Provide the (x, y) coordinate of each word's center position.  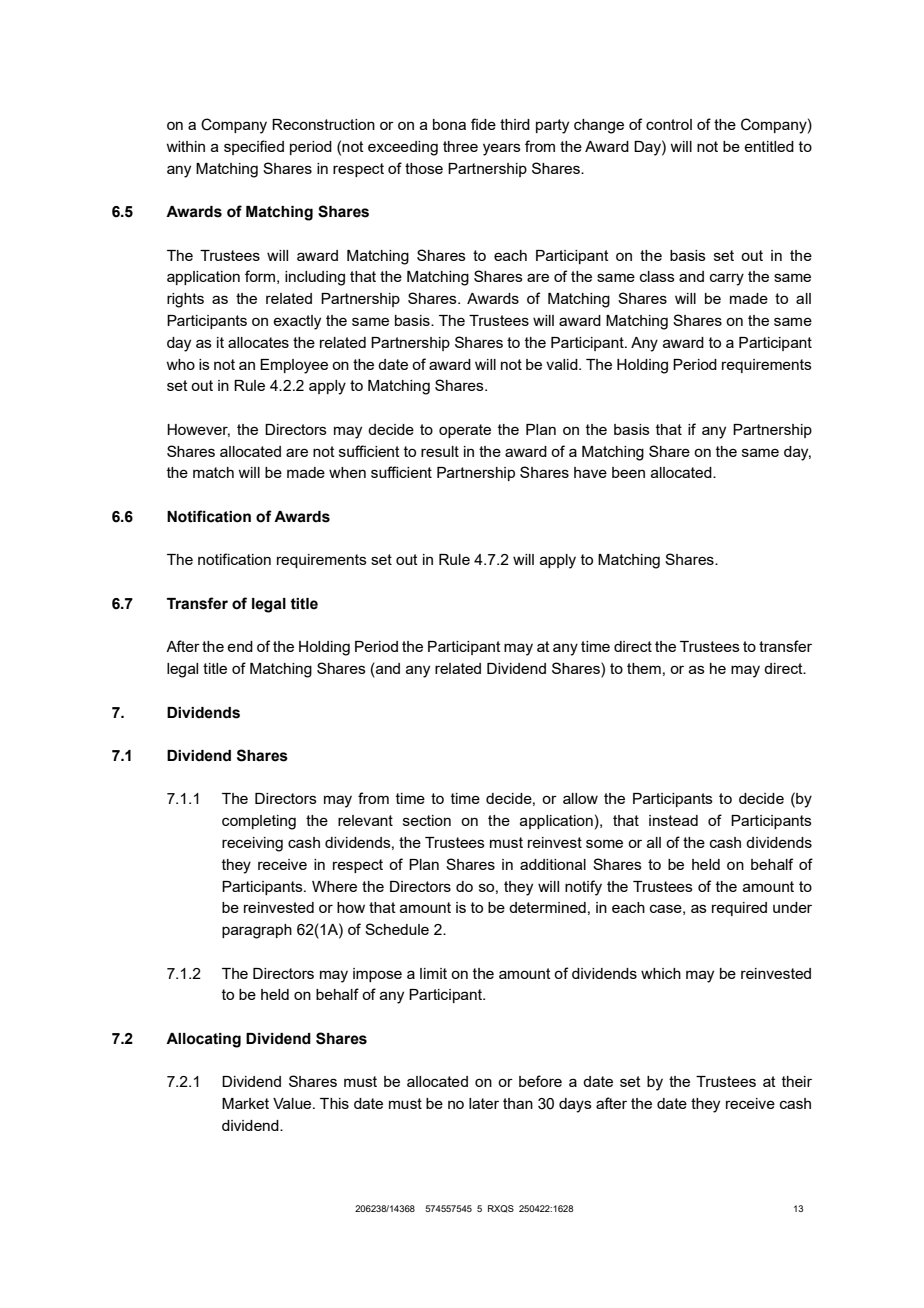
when (347, 472)
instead (673, 820)
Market (245, 1103)
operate (465, 431)
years (502, 149)
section (427, 820)
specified (254, 147)
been (628, 472)
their (797, 1081)
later (484, 1103)
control (669, 124)
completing (259, 822)
